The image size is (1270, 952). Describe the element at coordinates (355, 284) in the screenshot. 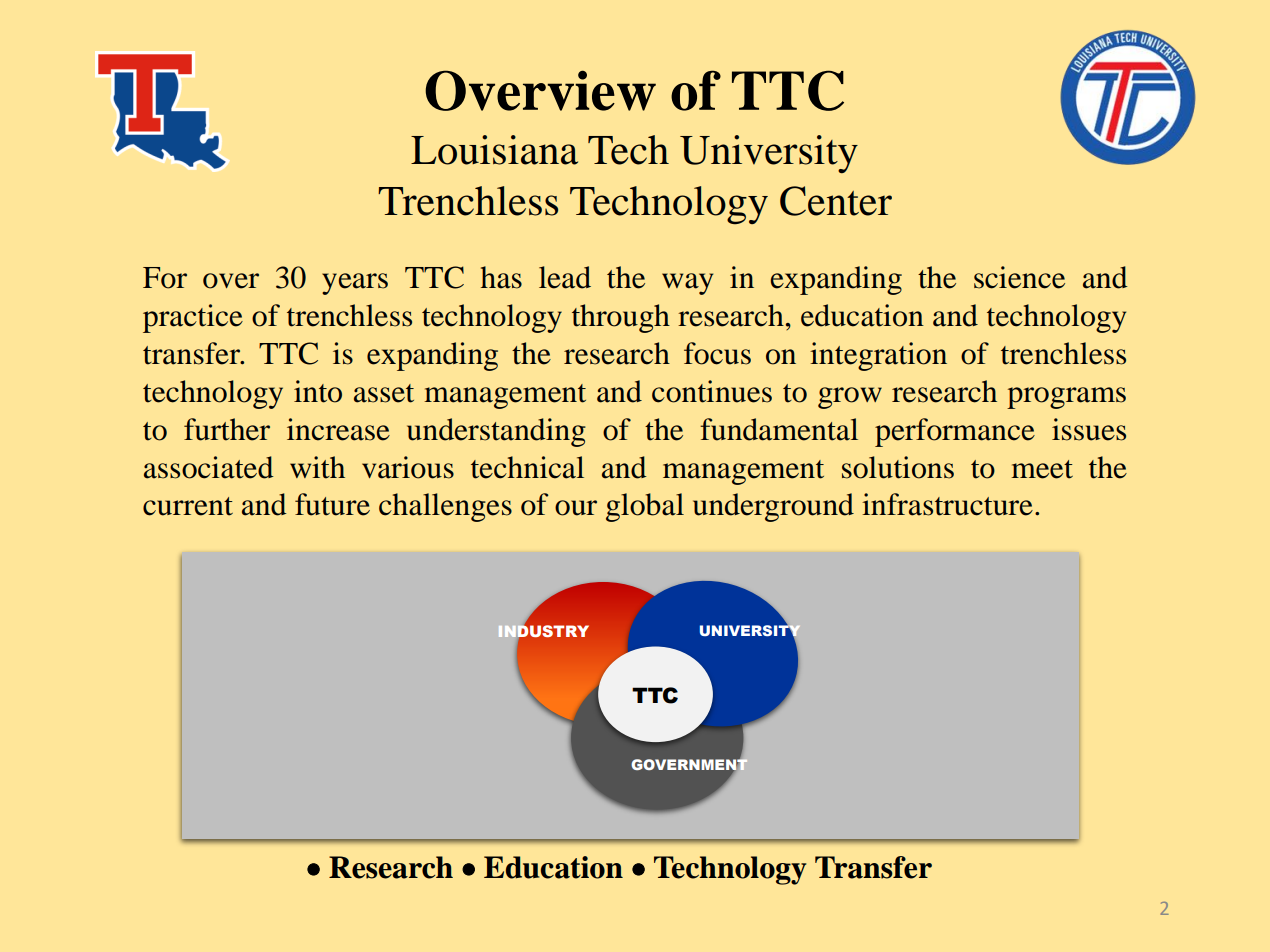

I see `years` at that location.
